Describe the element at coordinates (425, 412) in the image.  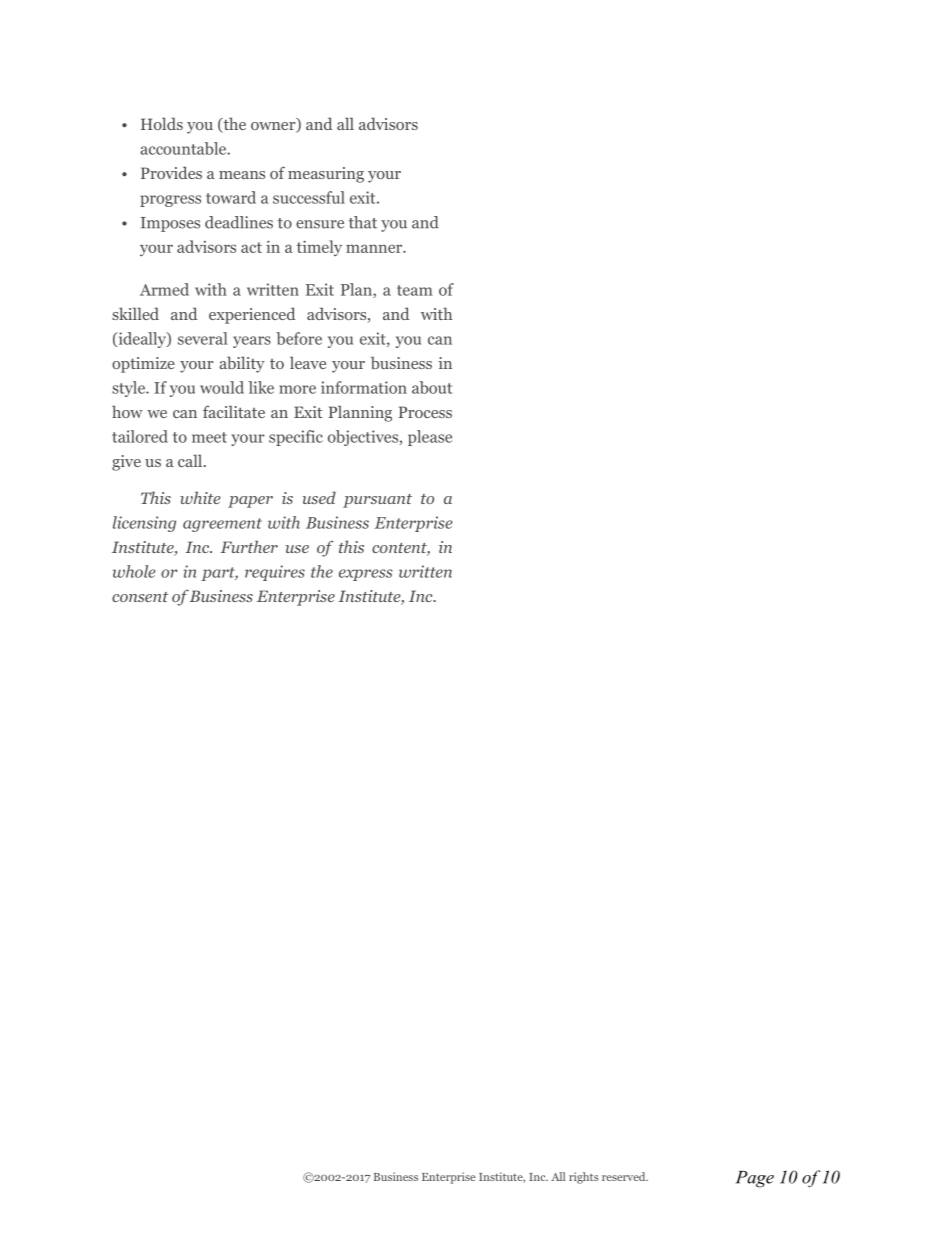
I see `Process` at that location.
